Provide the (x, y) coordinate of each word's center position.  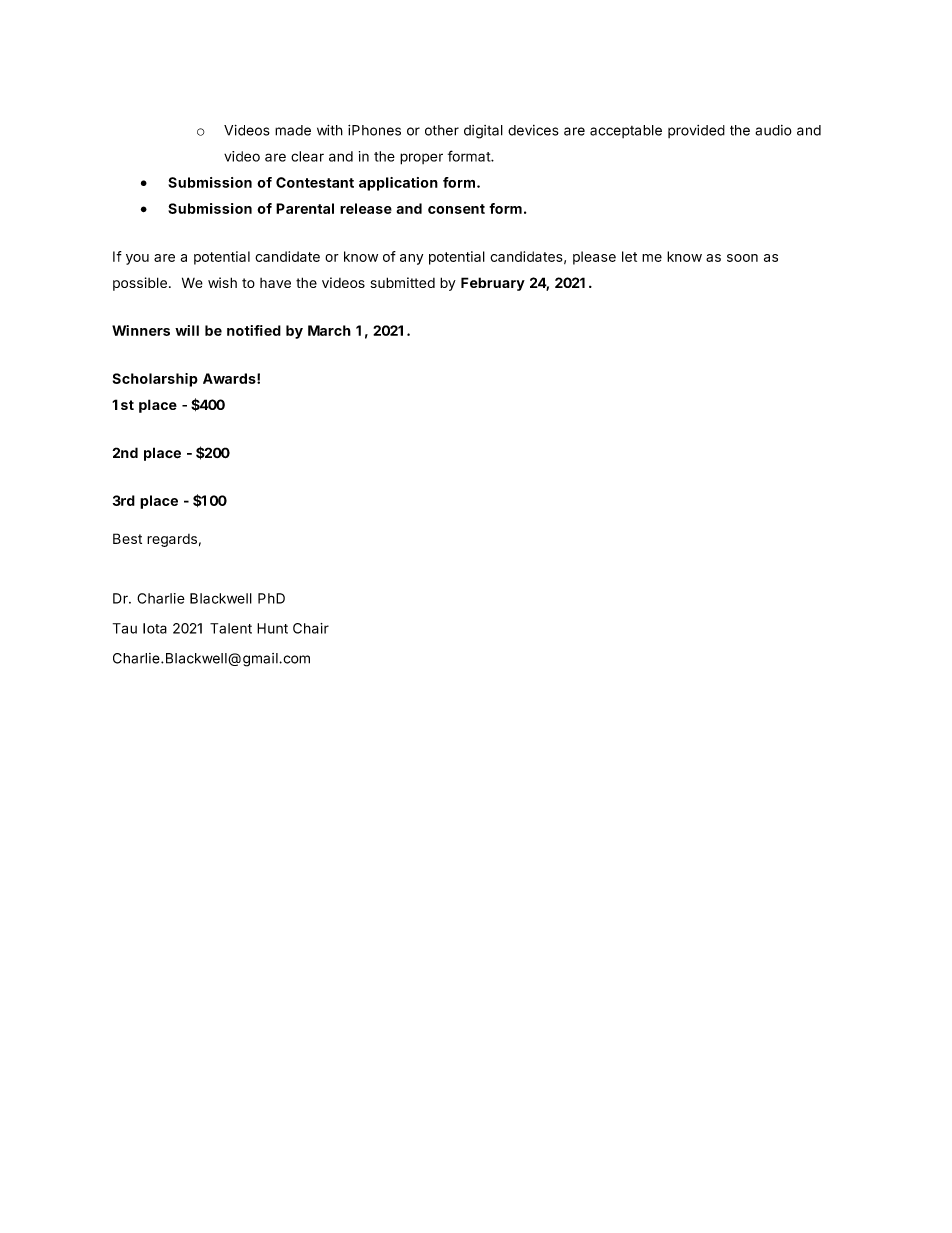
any (411, 259)
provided (696, 131)
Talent (231, 628)
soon (742, 258)
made (293, 130)
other (442, 130)
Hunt (272, 628)
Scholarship (155, 380)
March (329, 330)
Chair (311, 628)
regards (172, 540)
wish (222, 282)
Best (127, 538)
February (493, 284)
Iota (155, 628)
